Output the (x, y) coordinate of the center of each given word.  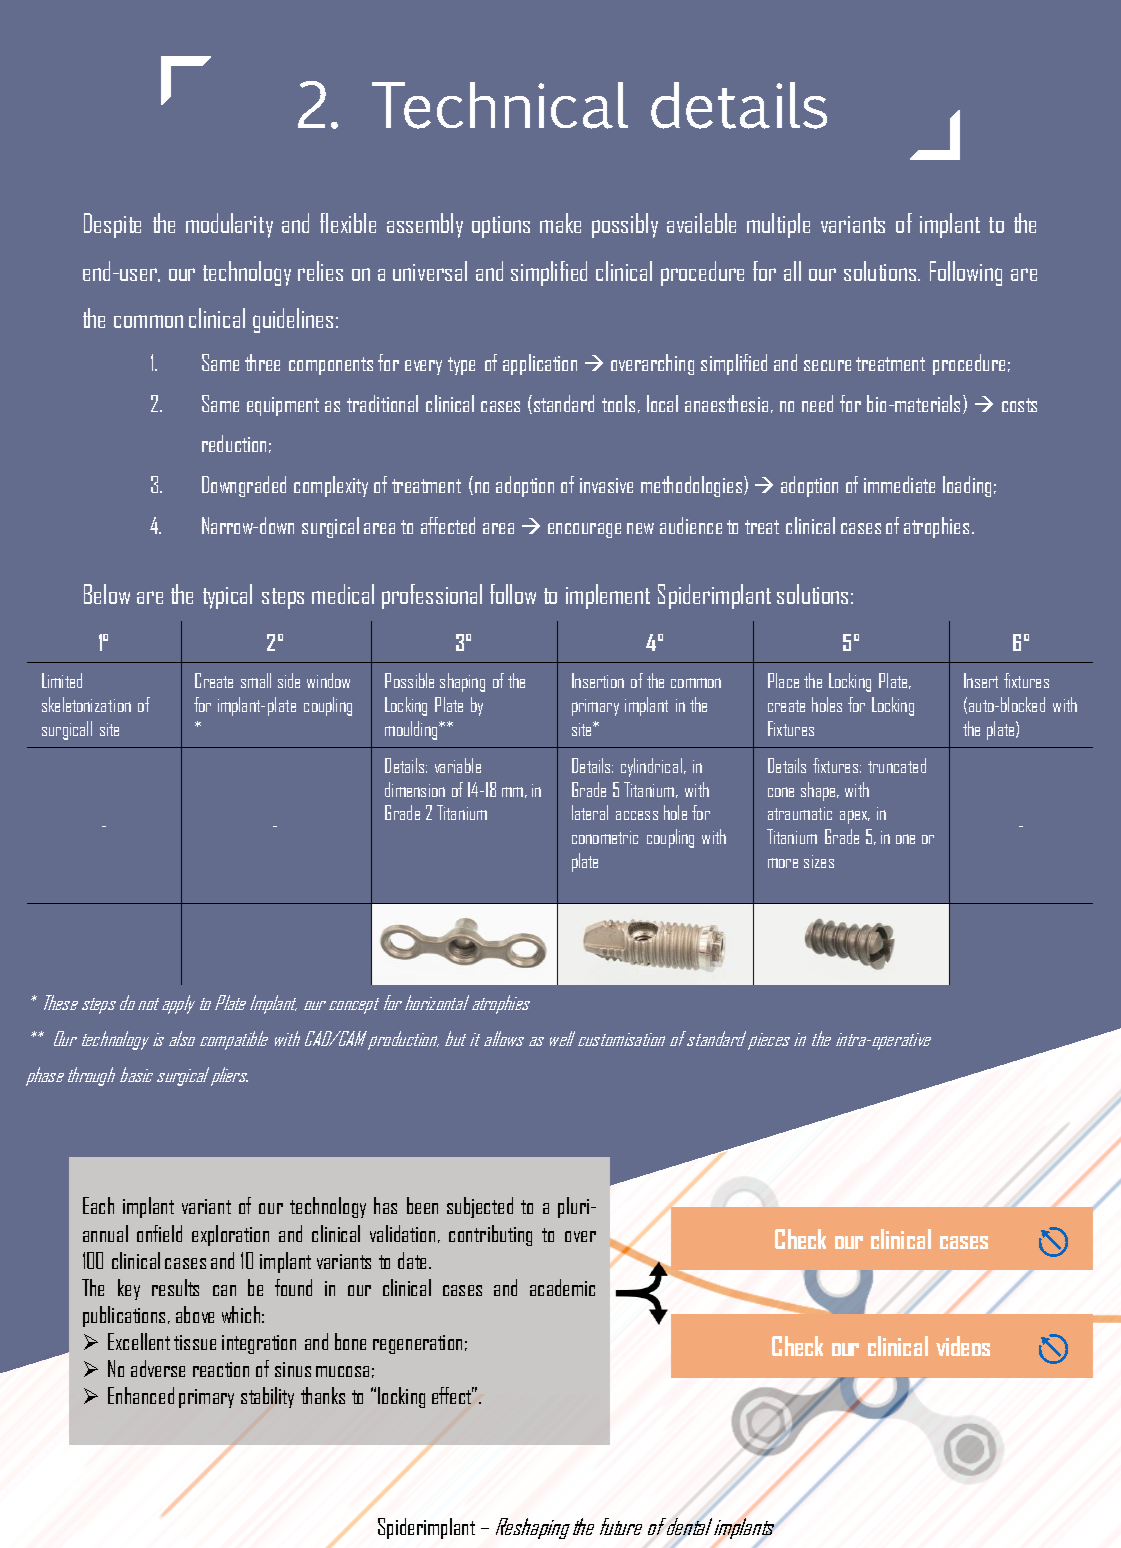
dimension (415, 789)
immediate (899, 484)
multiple (778, 225)
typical (227, 596)
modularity (229, 225)
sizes (819, 861)
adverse (158, 1368)
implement (608, 596)
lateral (590, 812)
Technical (500, 105)
